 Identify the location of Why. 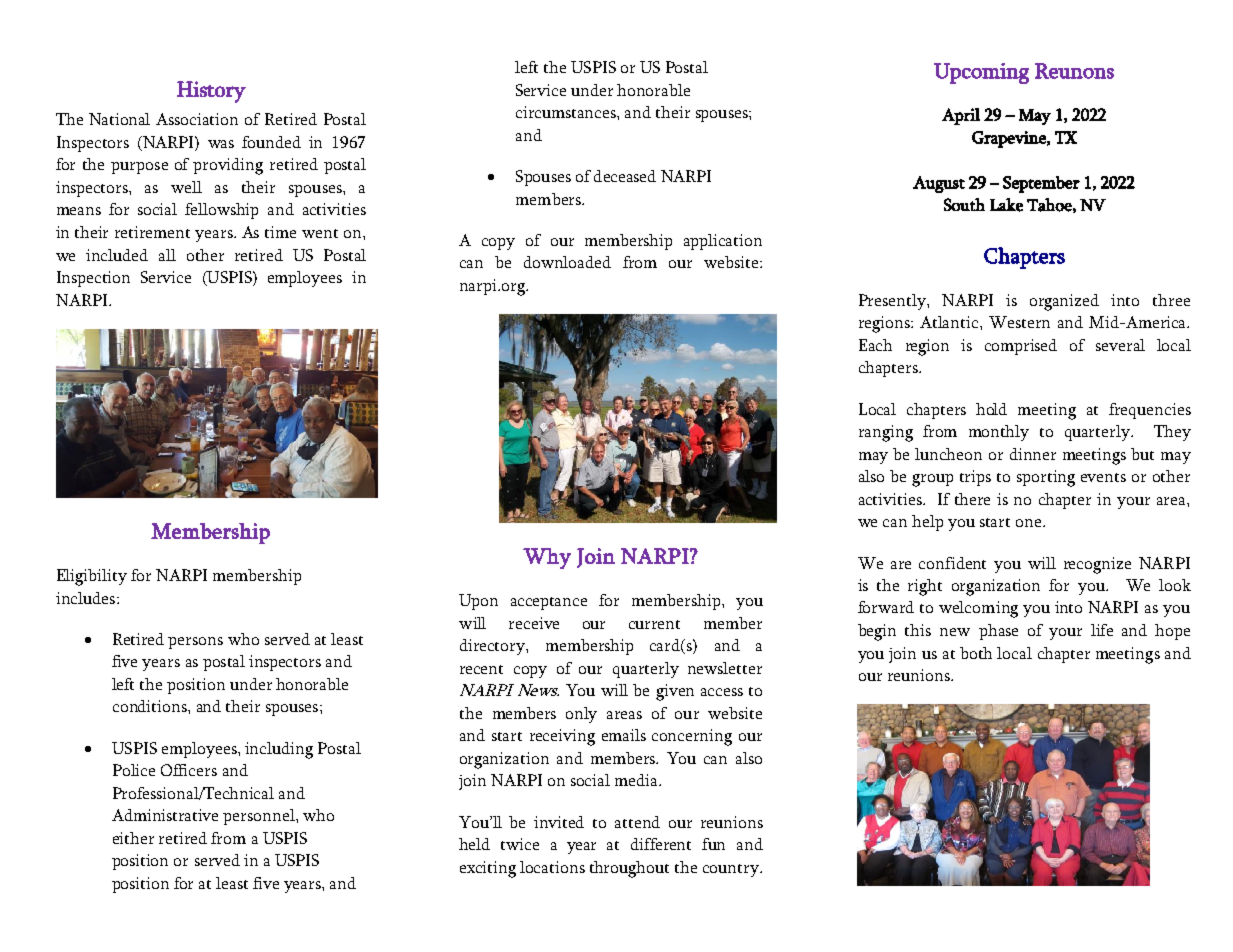
(547, 558).
